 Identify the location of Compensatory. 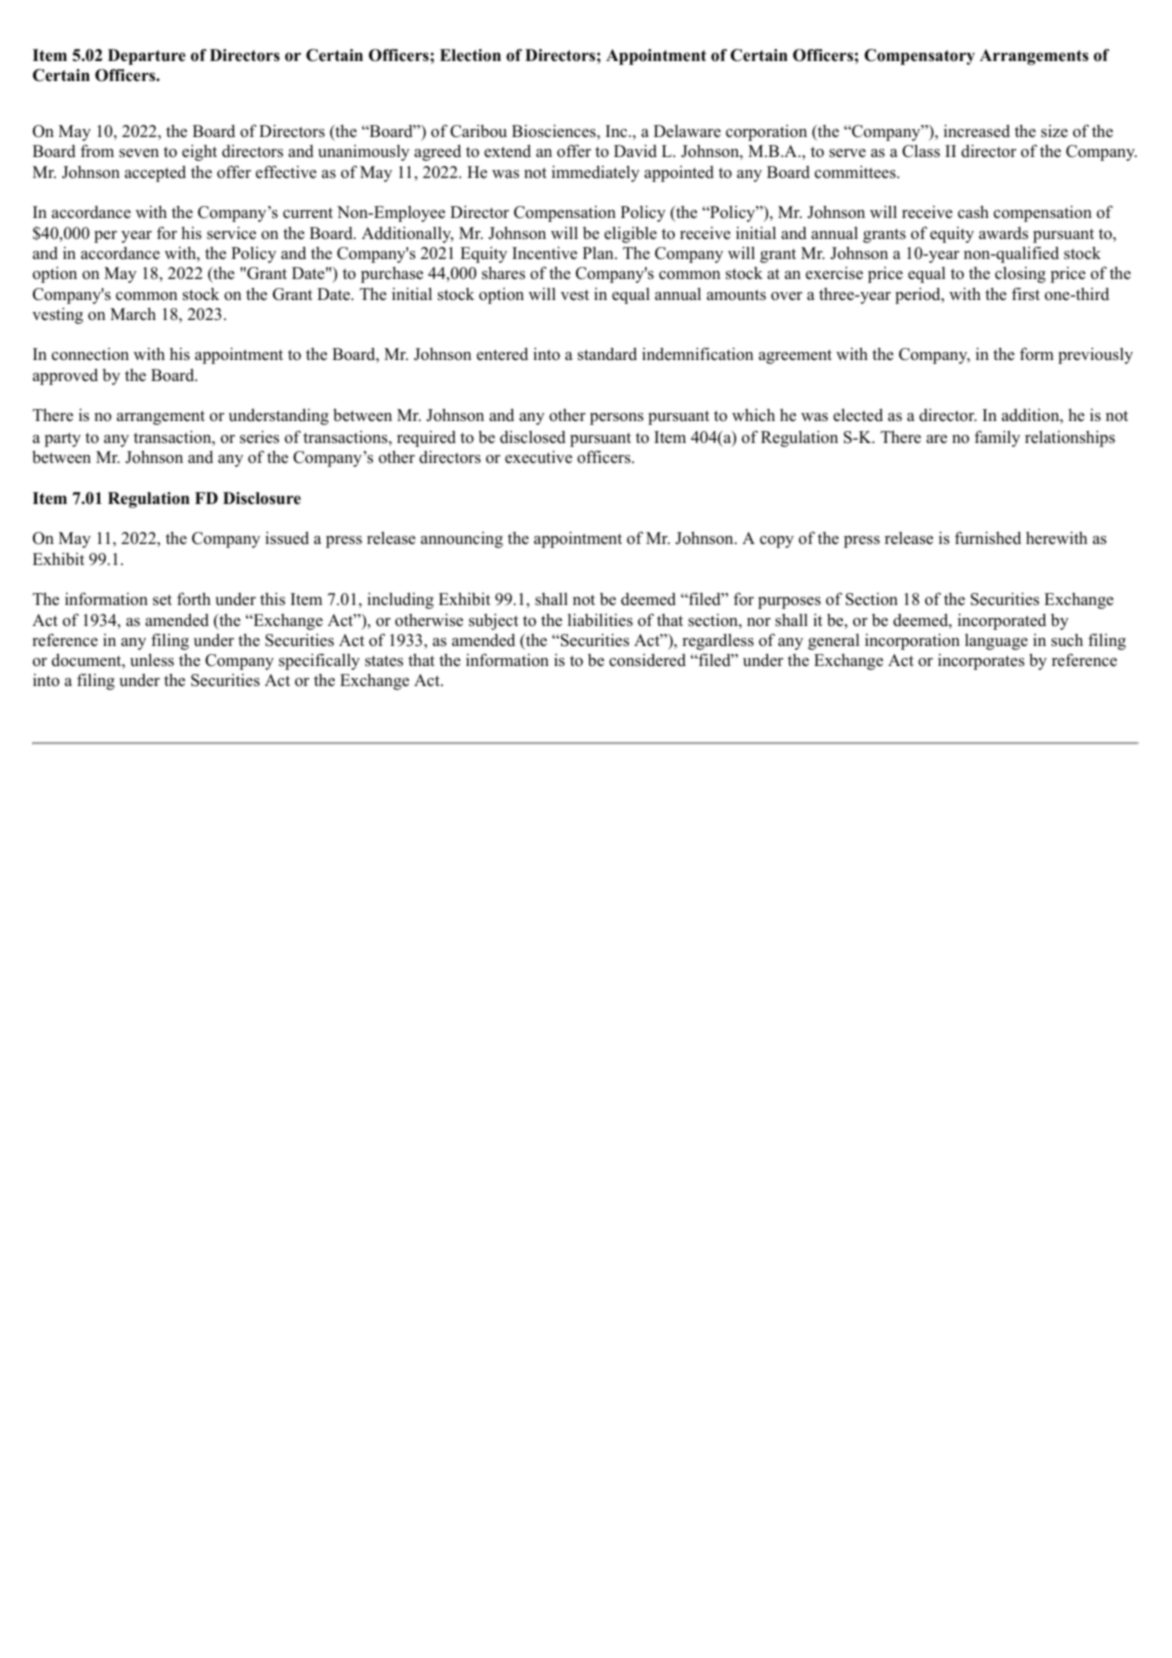
(919, 57).
